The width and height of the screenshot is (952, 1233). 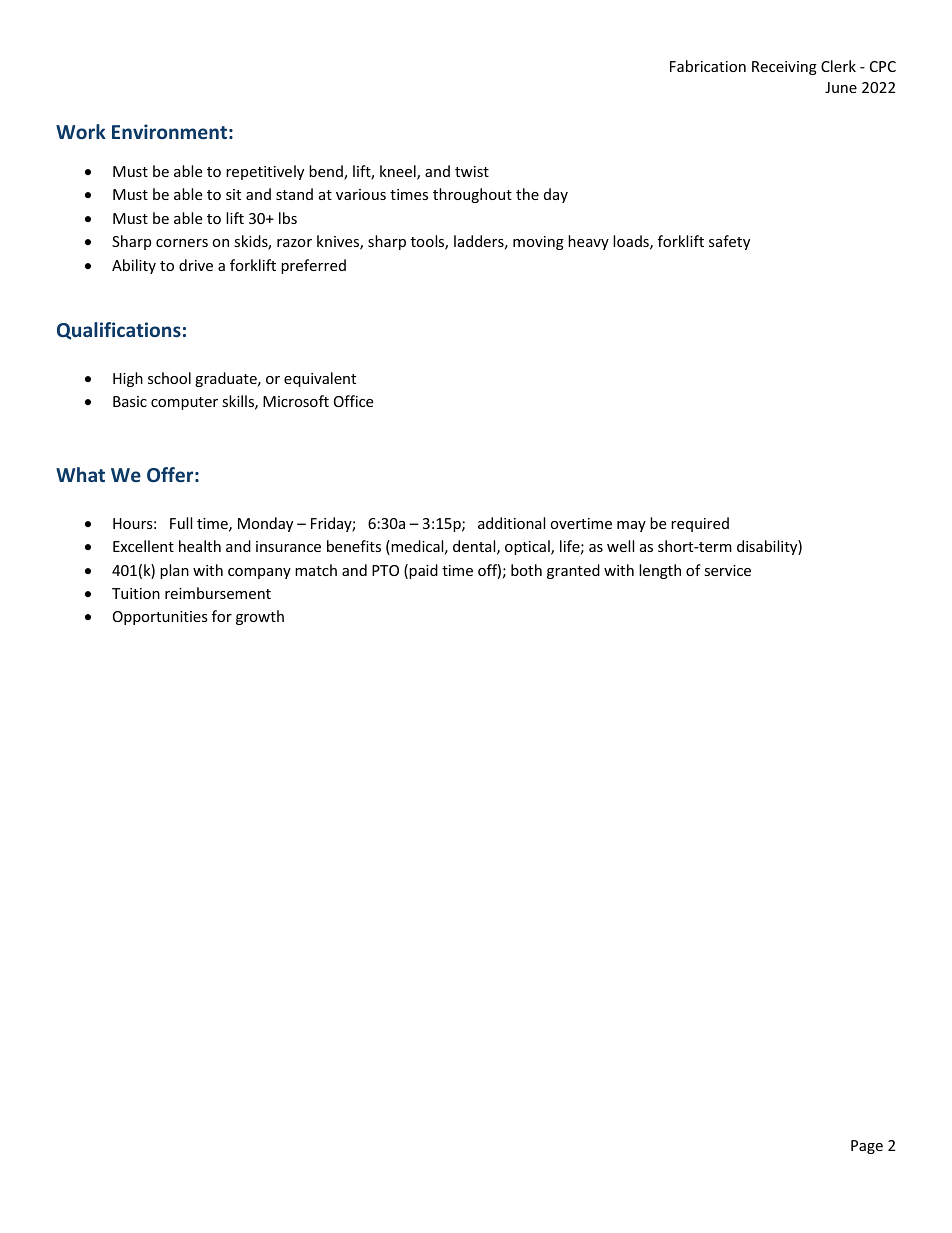 What do you see at coordinates (169, 378) in the screenshot?
I see `school` at bounding box center [169, 378].
